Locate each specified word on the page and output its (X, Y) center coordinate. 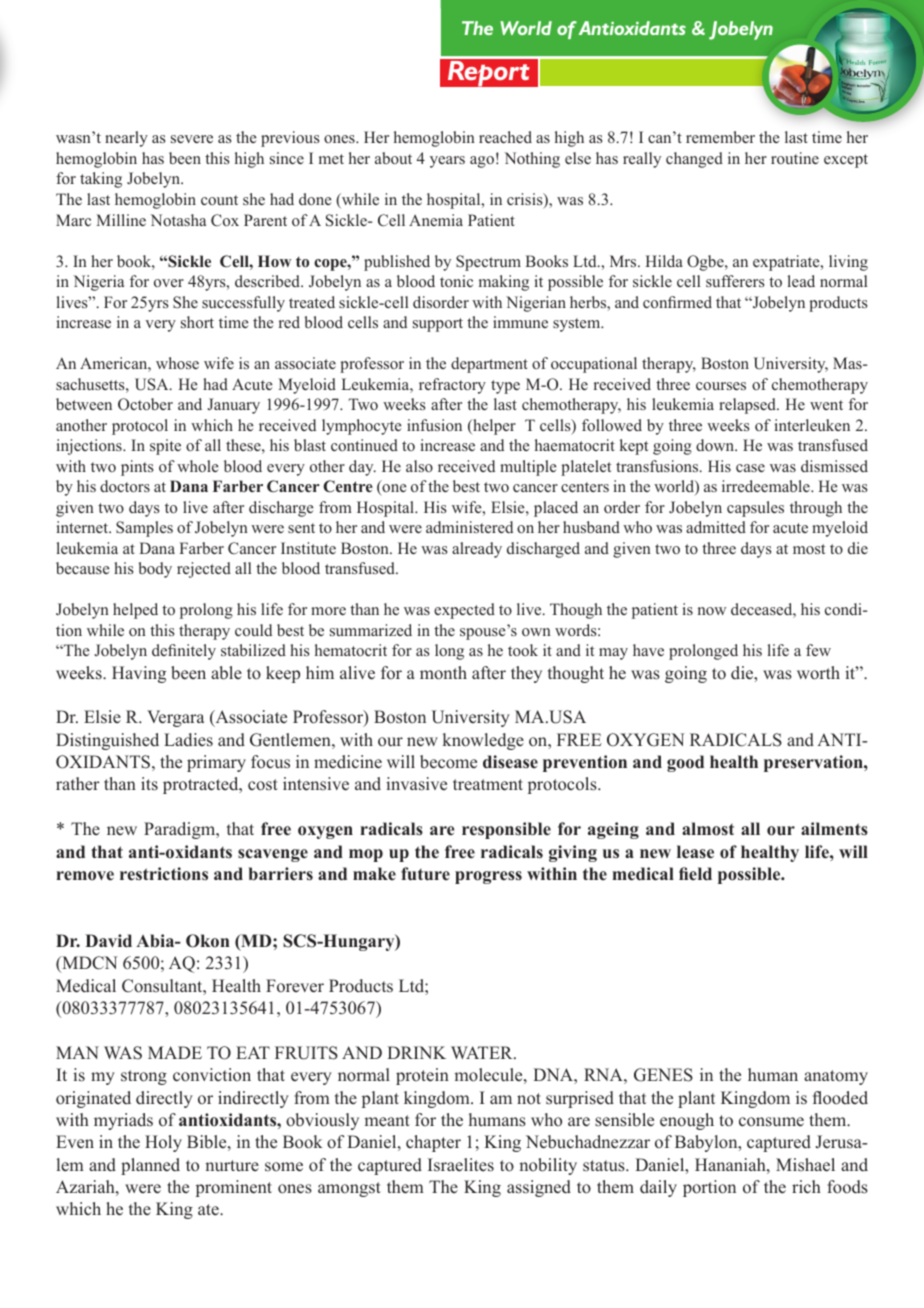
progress (488, 877)
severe (192, 139)
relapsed (748, 406)
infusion (434, 425)
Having (139, 674)
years (447, 162)
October (145, 404)
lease (695, 852)
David (108, 941)
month (443, 673)
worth (818, 673)
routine (795, 158)
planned (150, 1166)
